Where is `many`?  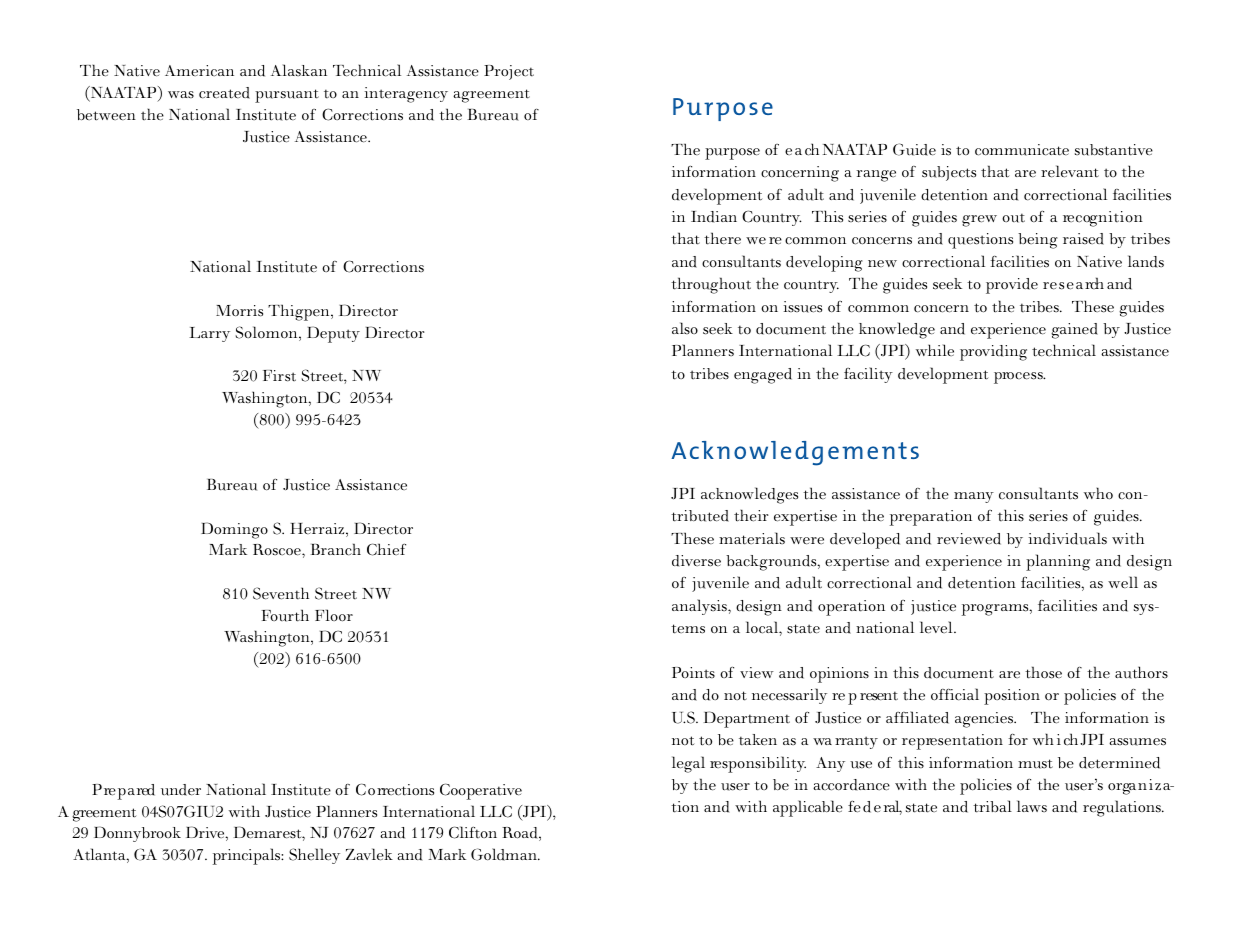
many is located at coordinates (974, 497).
